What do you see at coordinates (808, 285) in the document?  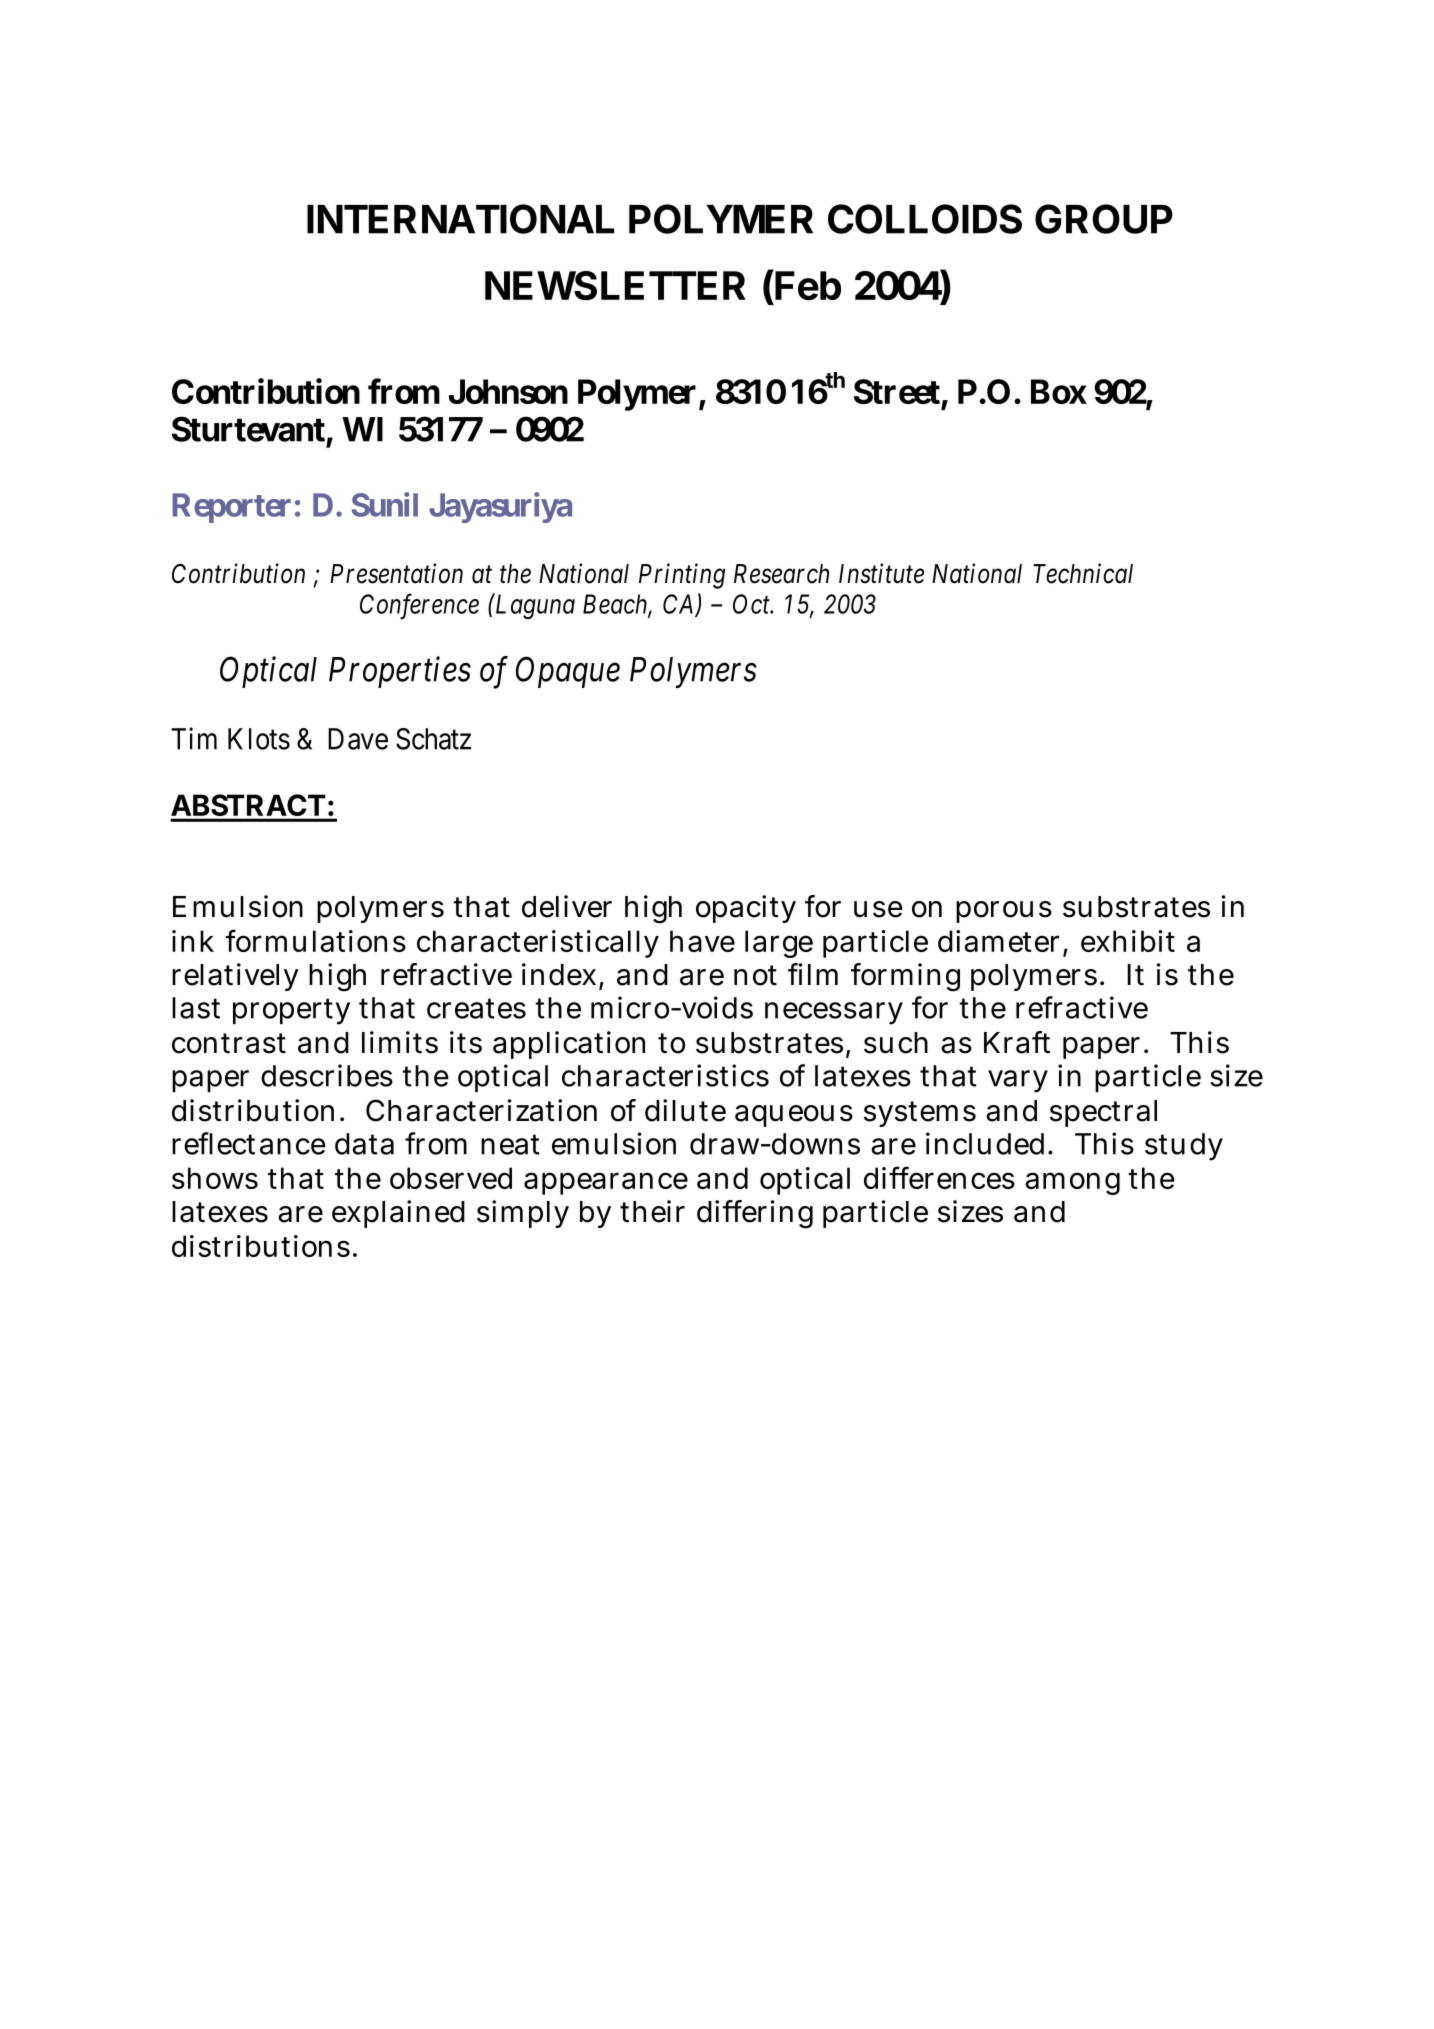 I see `Feb` at bounding box center [808, 285].
